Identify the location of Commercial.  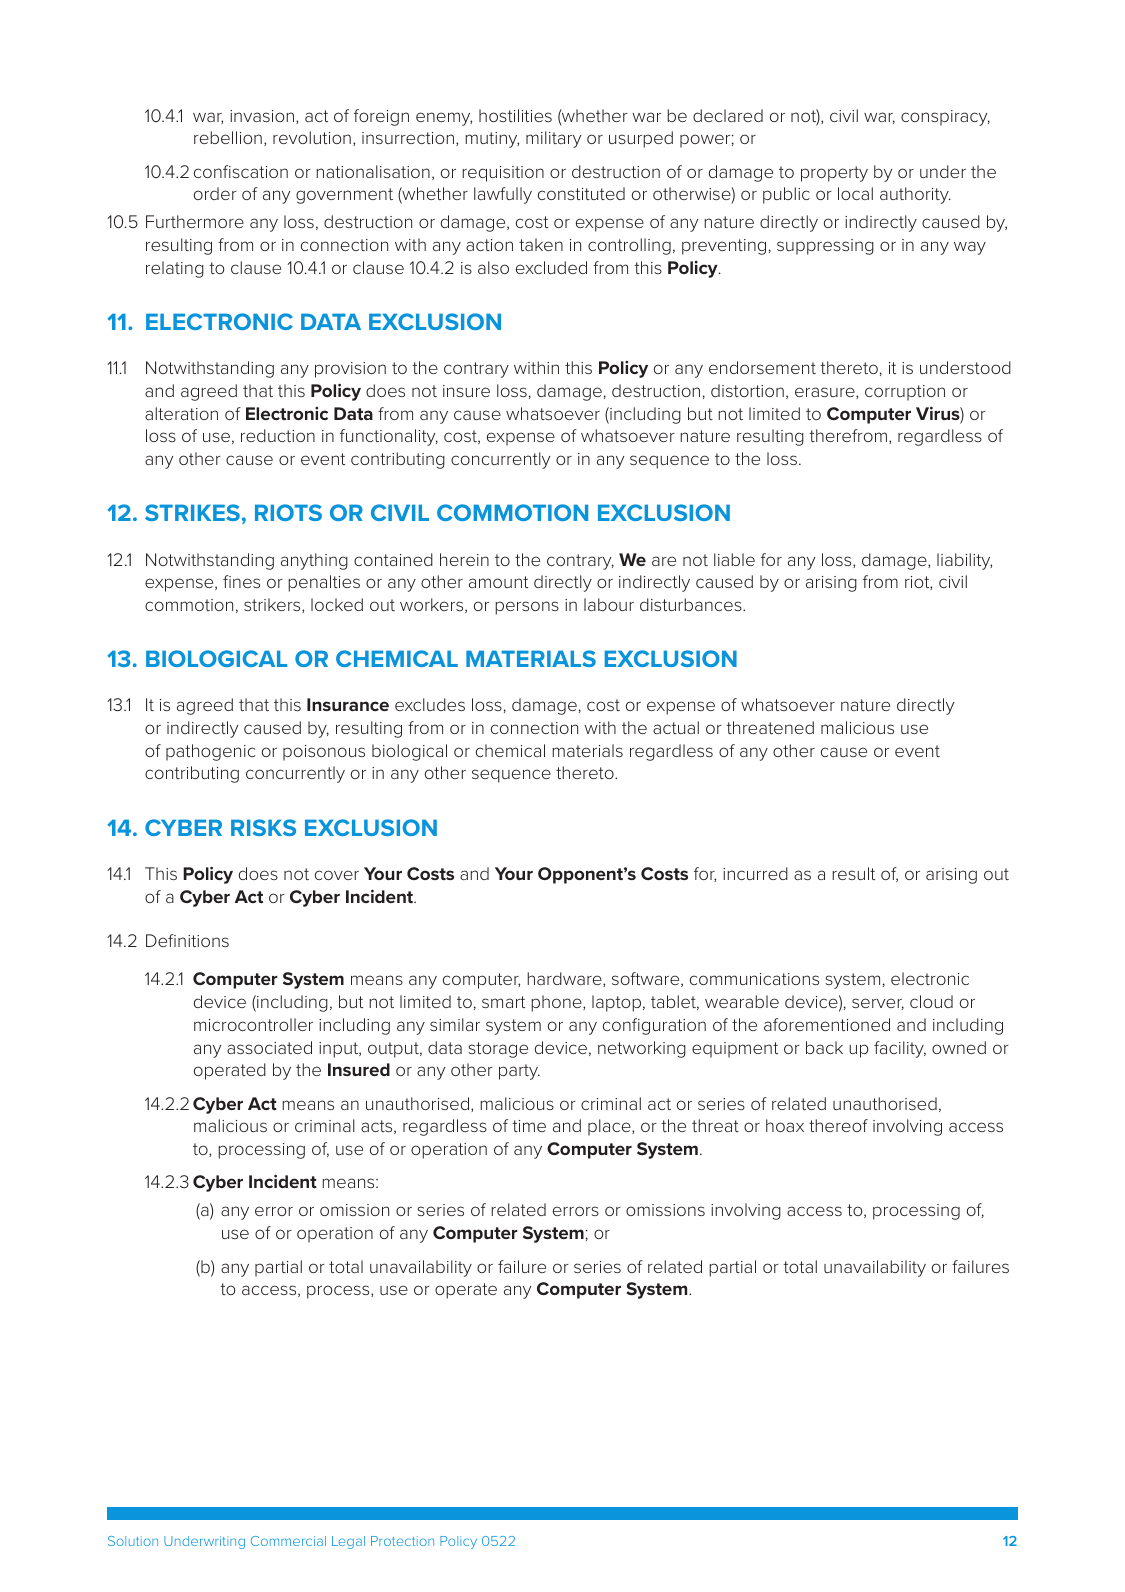
(288, 1541).
